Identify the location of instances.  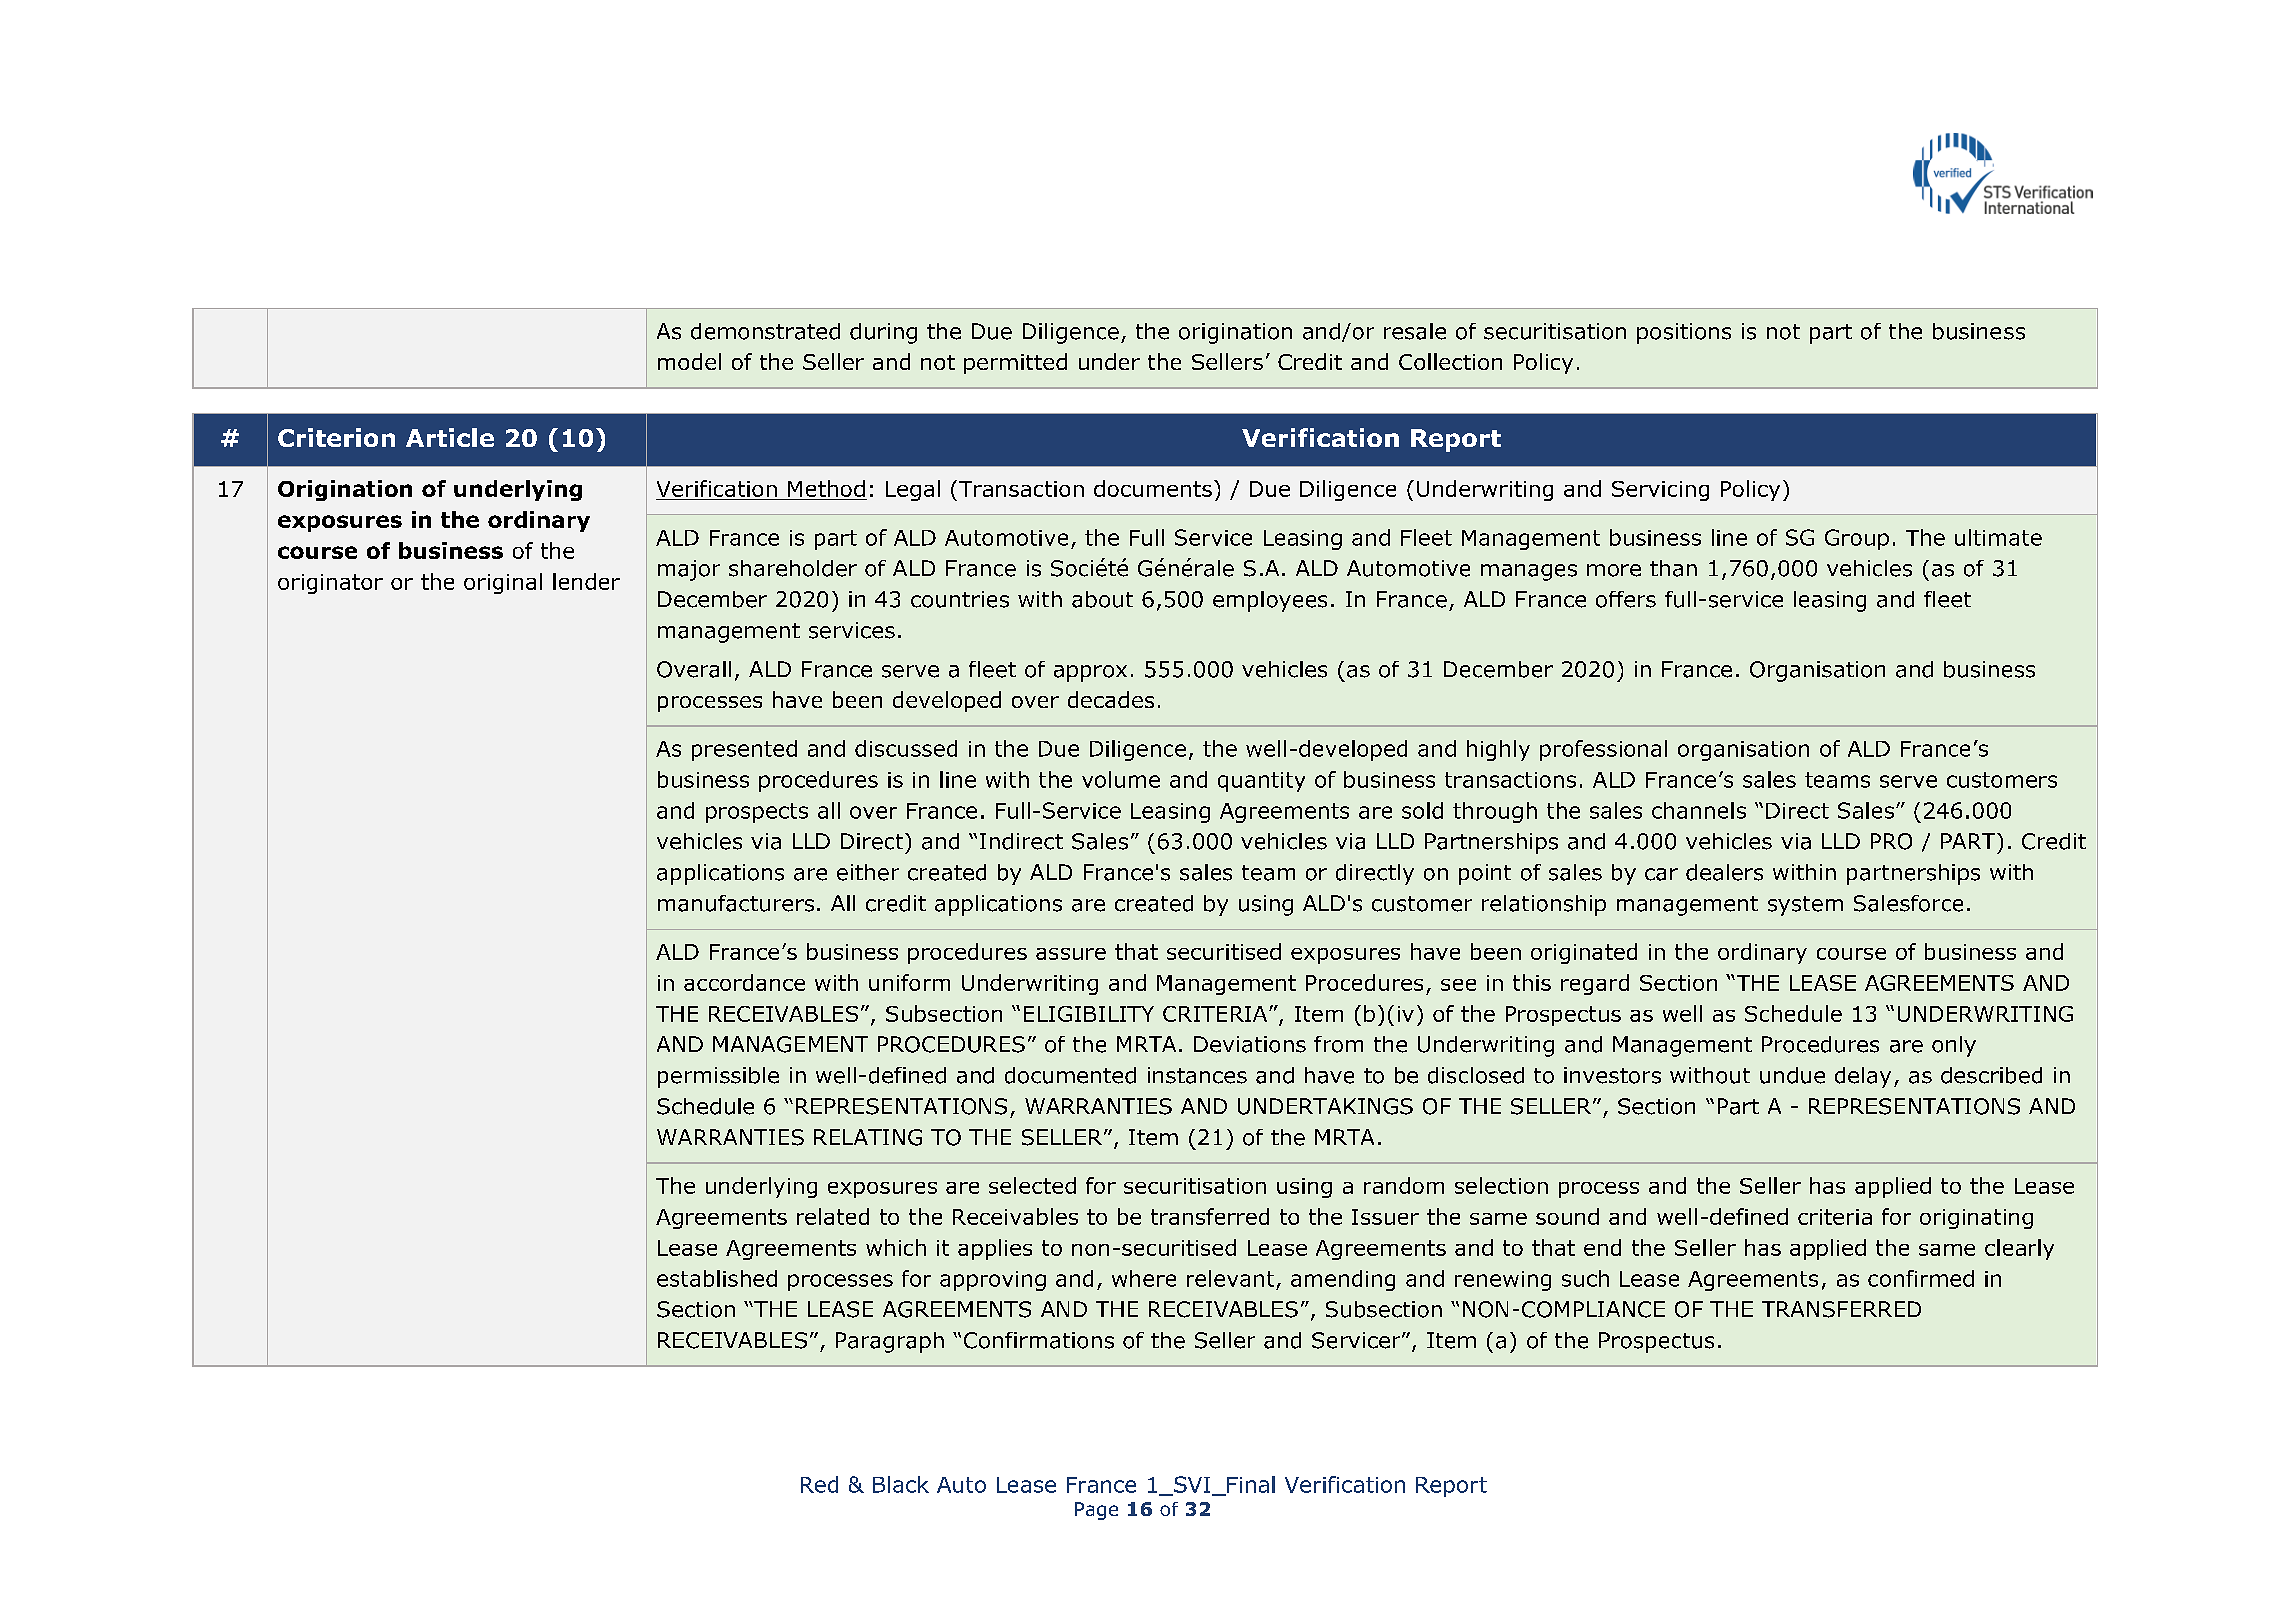
(1197, 1075).
